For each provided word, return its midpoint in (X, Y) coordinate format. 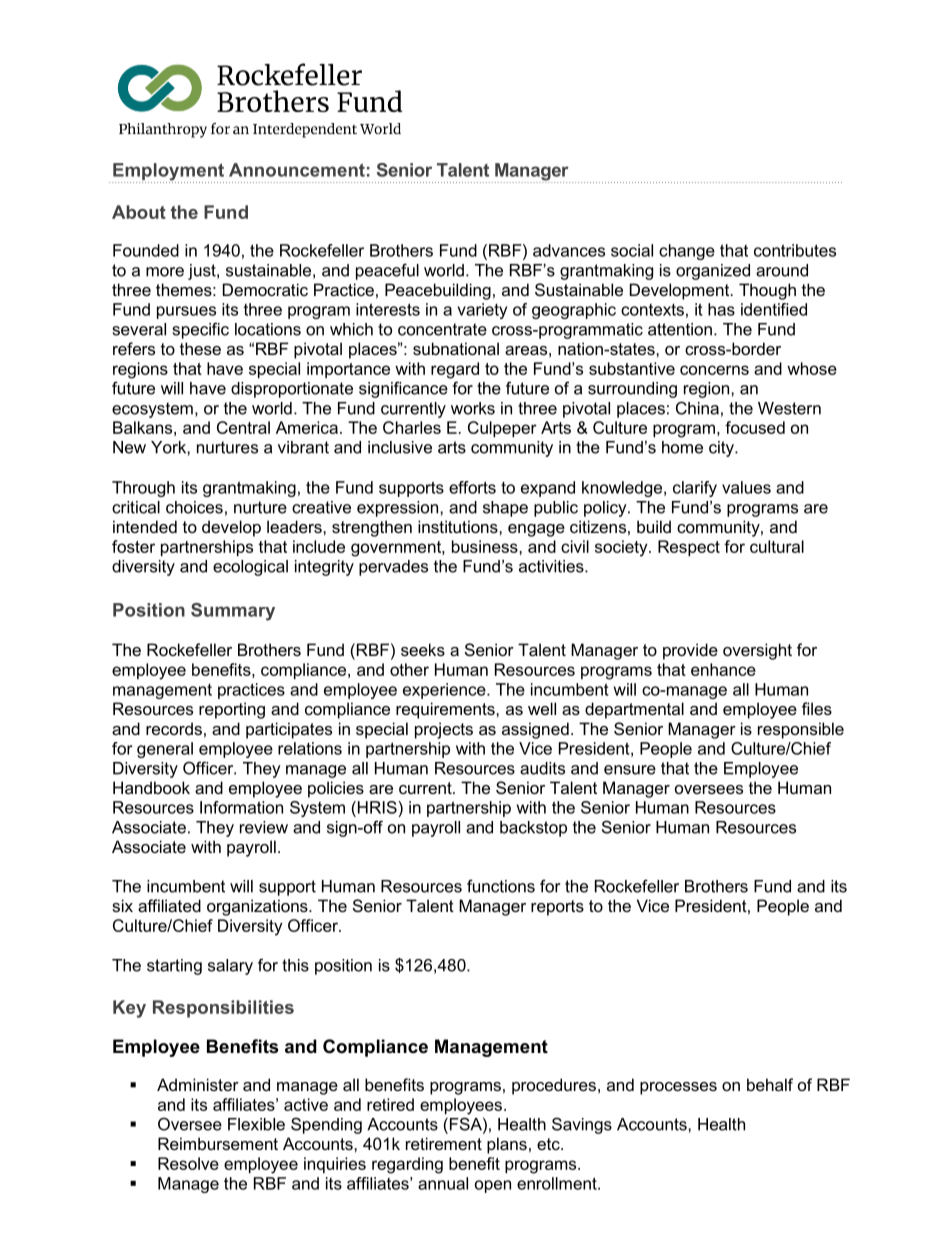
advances (569, 250)
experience (445, 691)
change (687, 252)
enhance (723, 669)
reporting (232, 710)
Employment (168, 173)
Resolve (188, 1163)
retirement (444, 1143)
